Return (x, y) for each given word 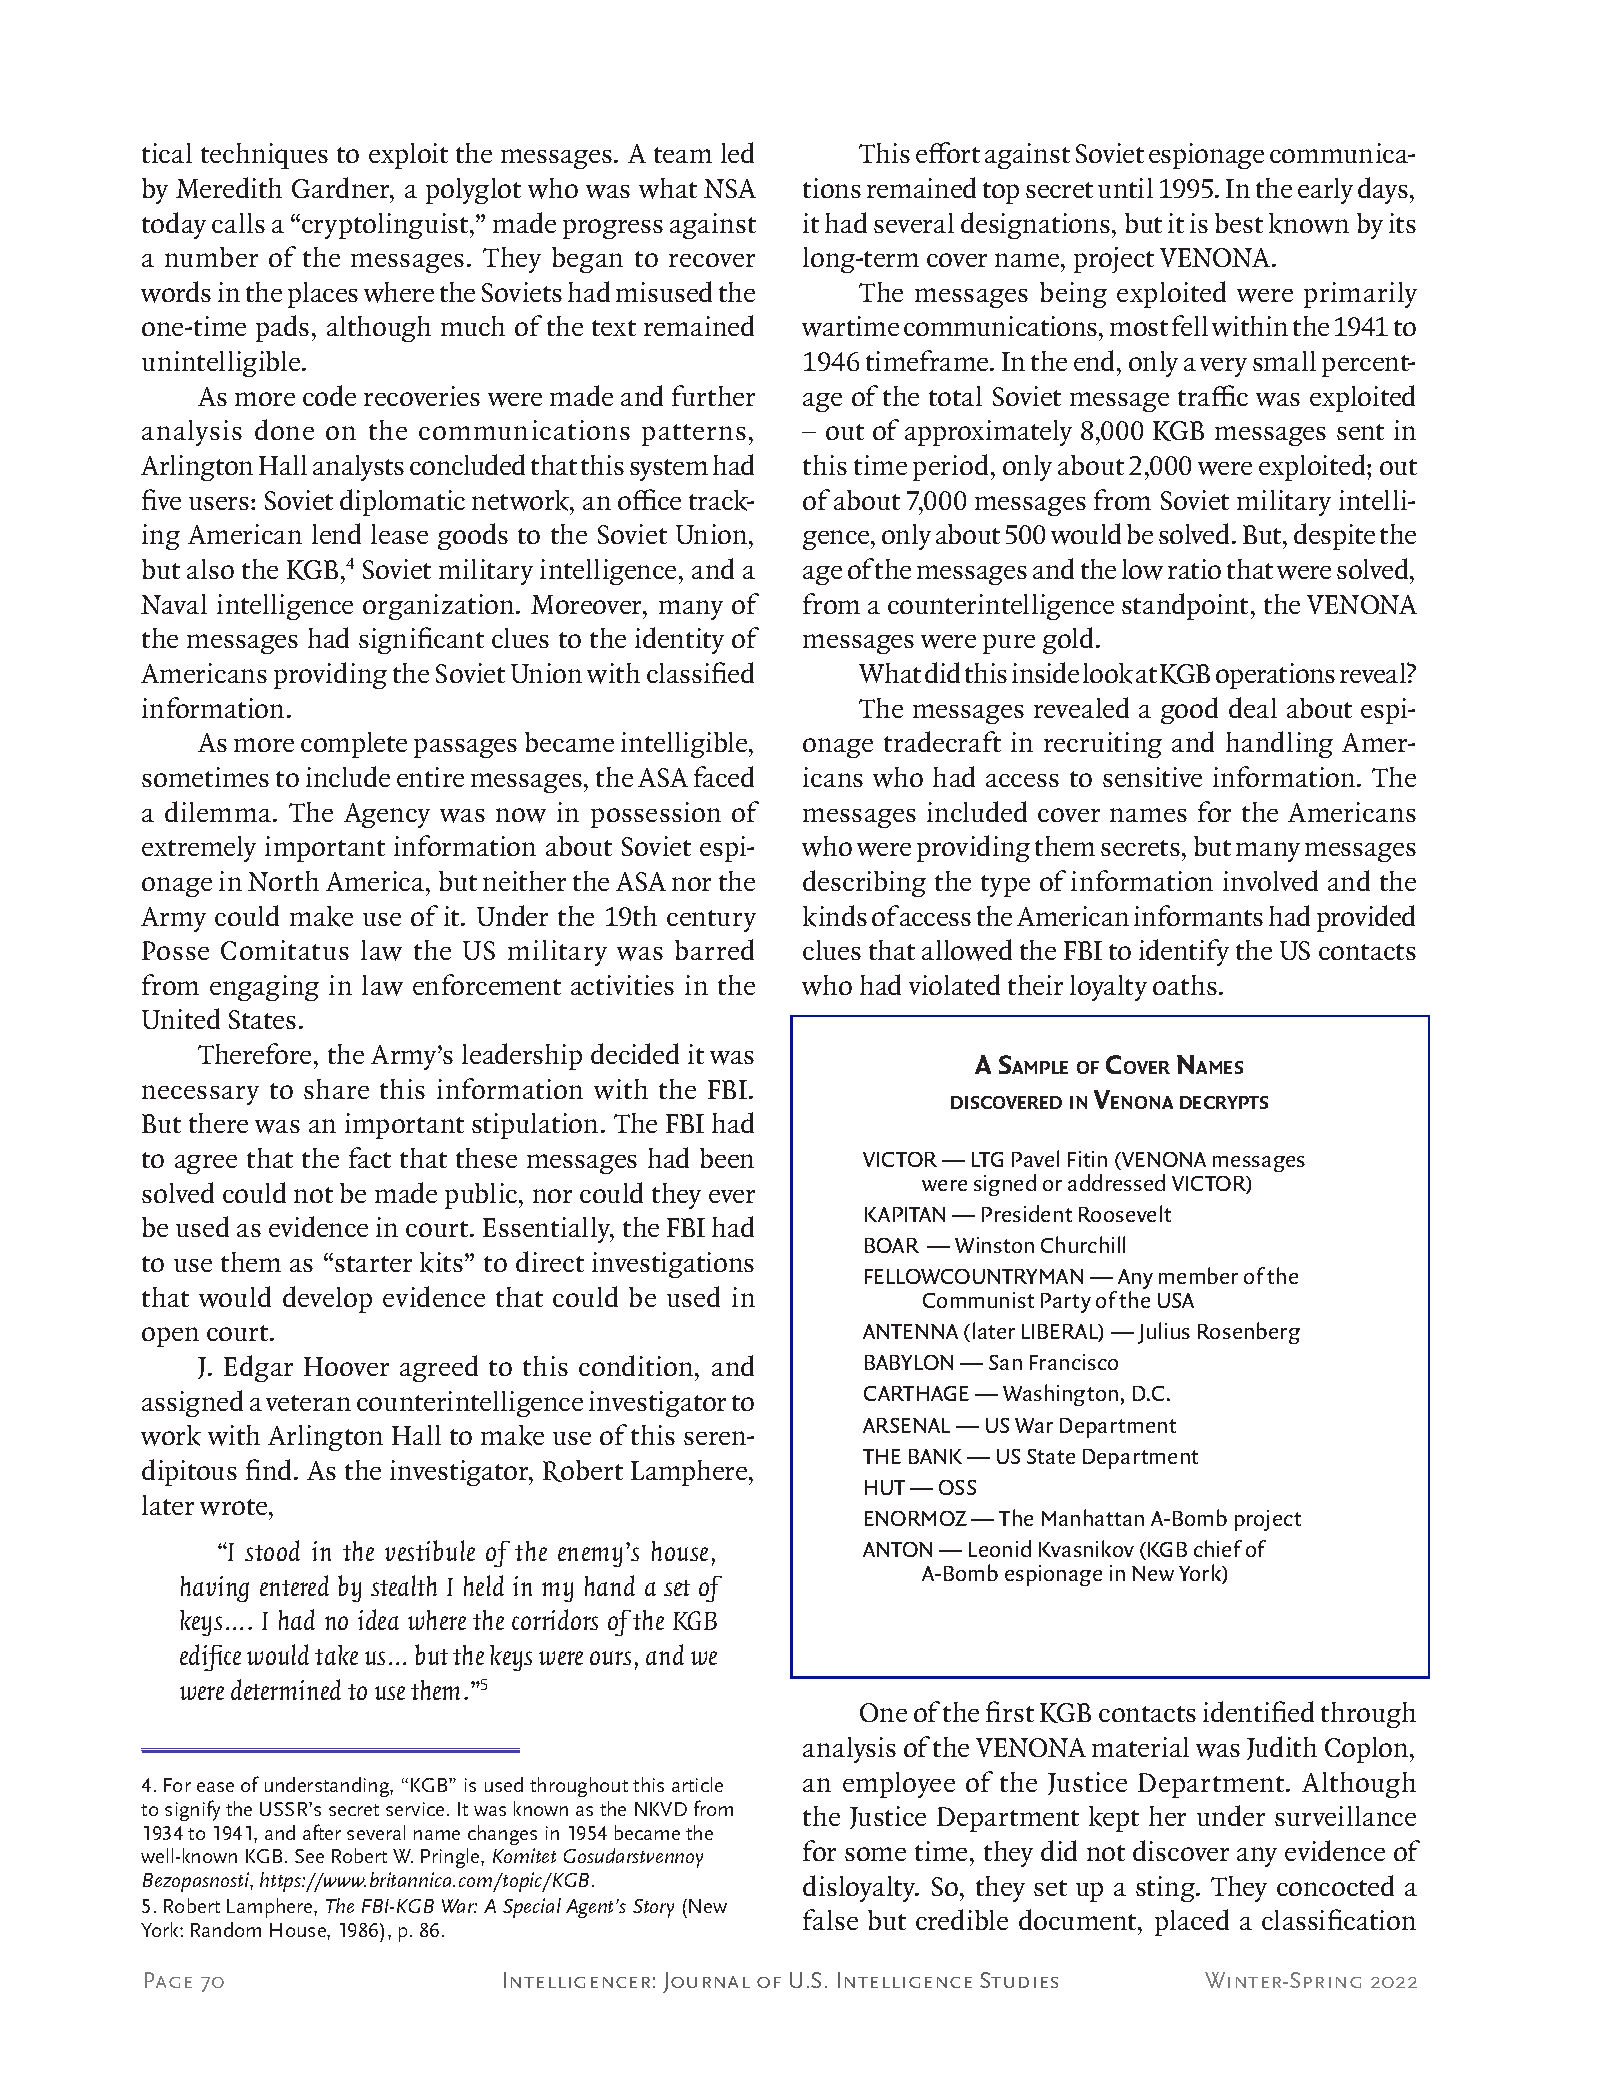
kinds (835, 916)
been (727, 1158)
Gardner (342, 187)
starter (373, 1264)
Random (226, 1929)
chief (1218, 1548)
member (1198, 1275)
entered (294, 1585)
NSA (730, 188)
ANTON (897, 1549)
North (283, 881)
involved (1270, 880)
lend (336, 533)
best (1239, 223)
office (649, 499)
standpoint (1187, 606)
